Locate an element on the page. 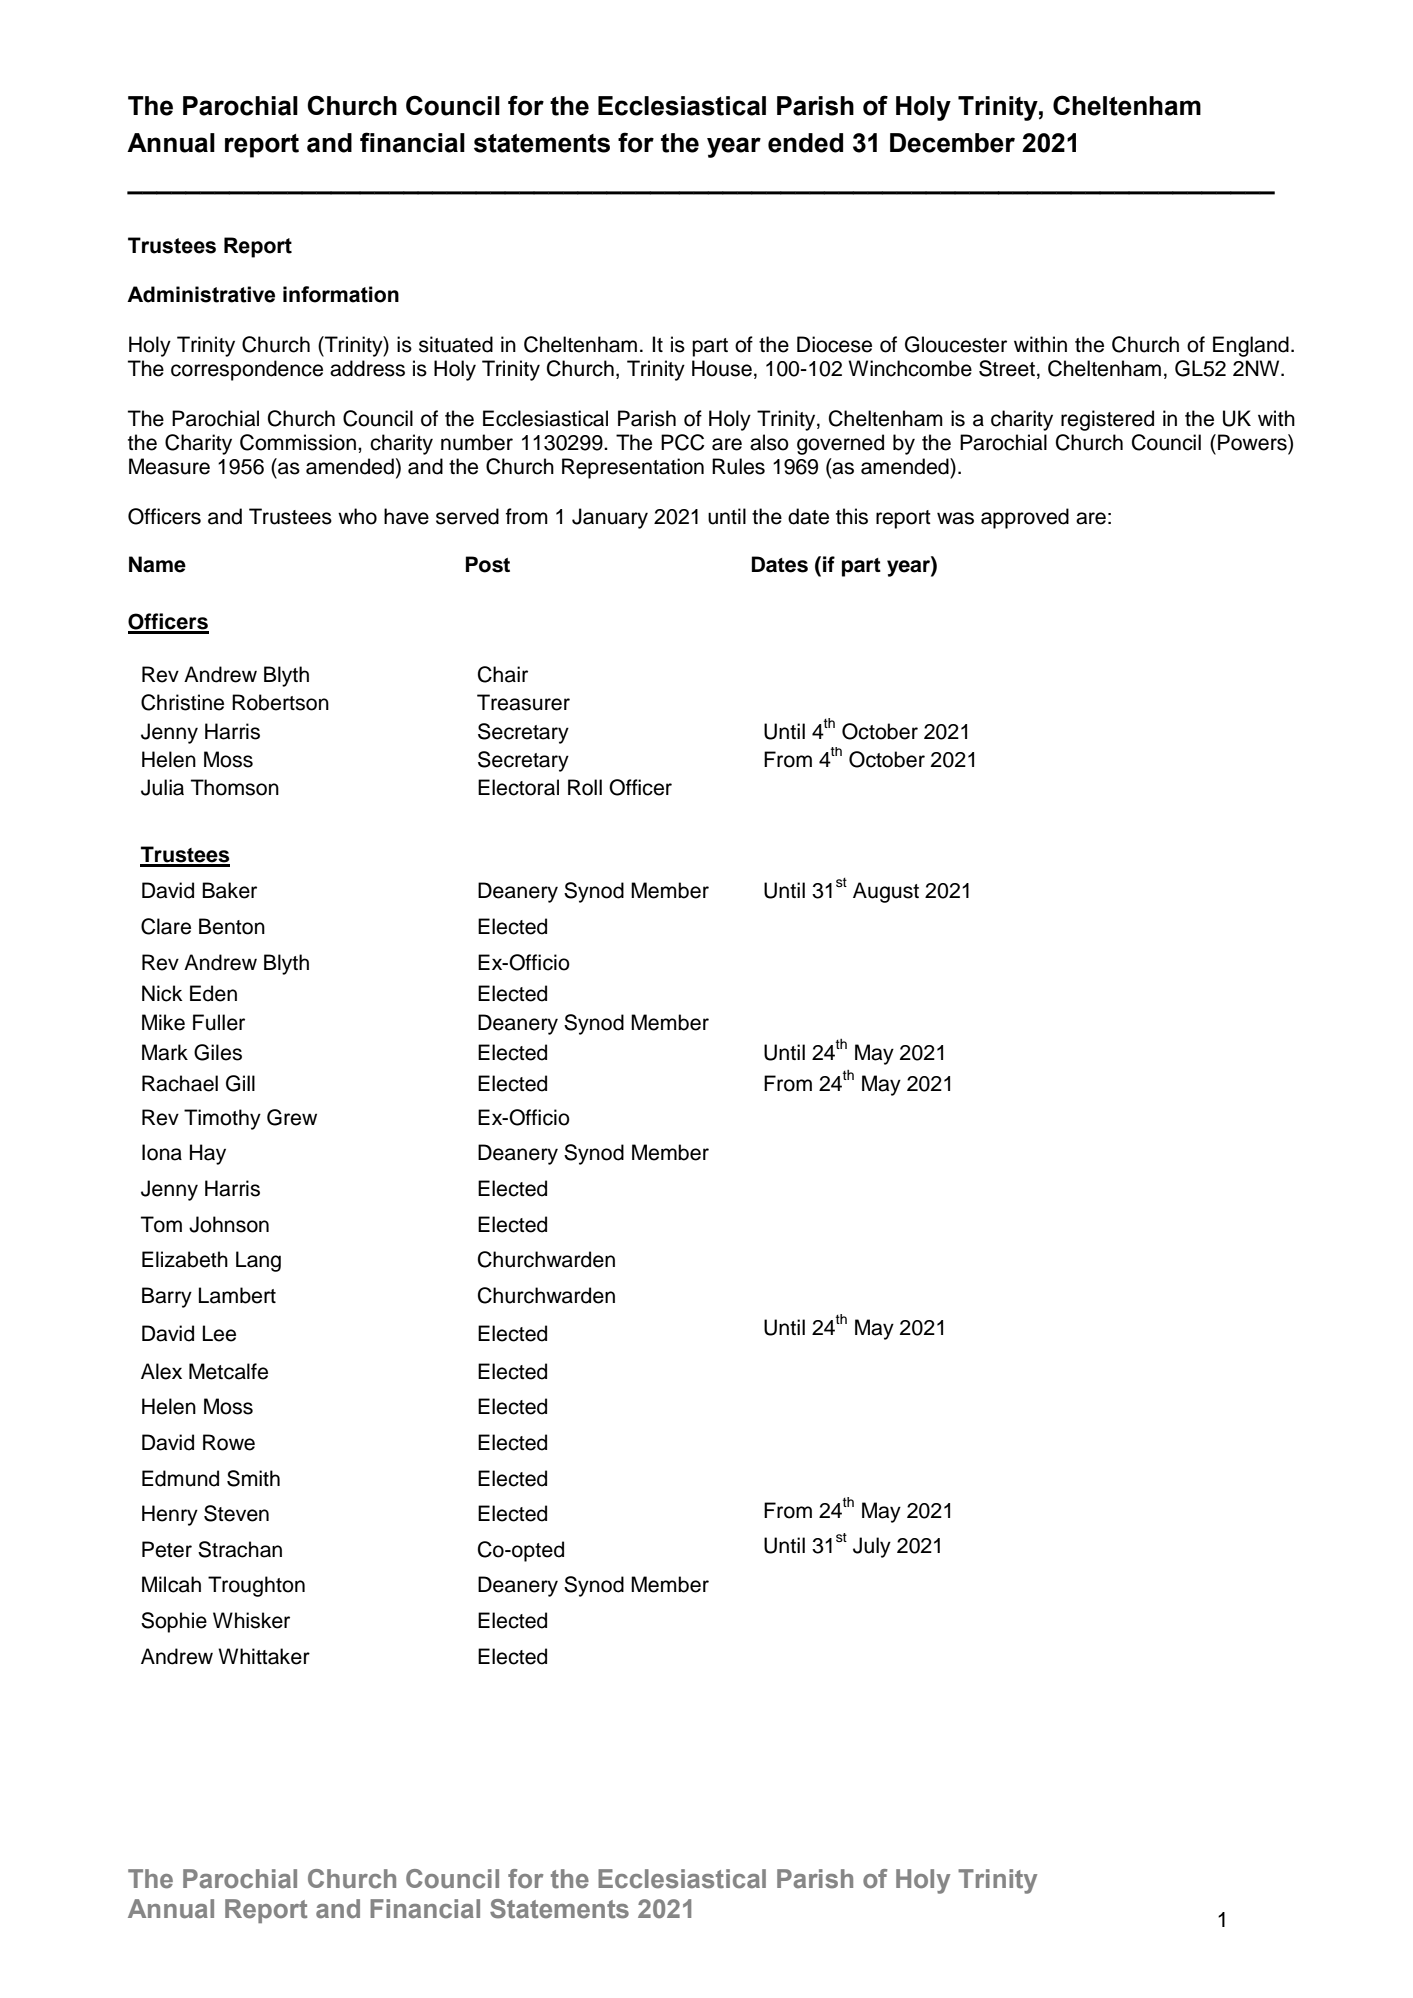 This document has width=1413, height=1998. England is located at coordinates (1251, 346).
